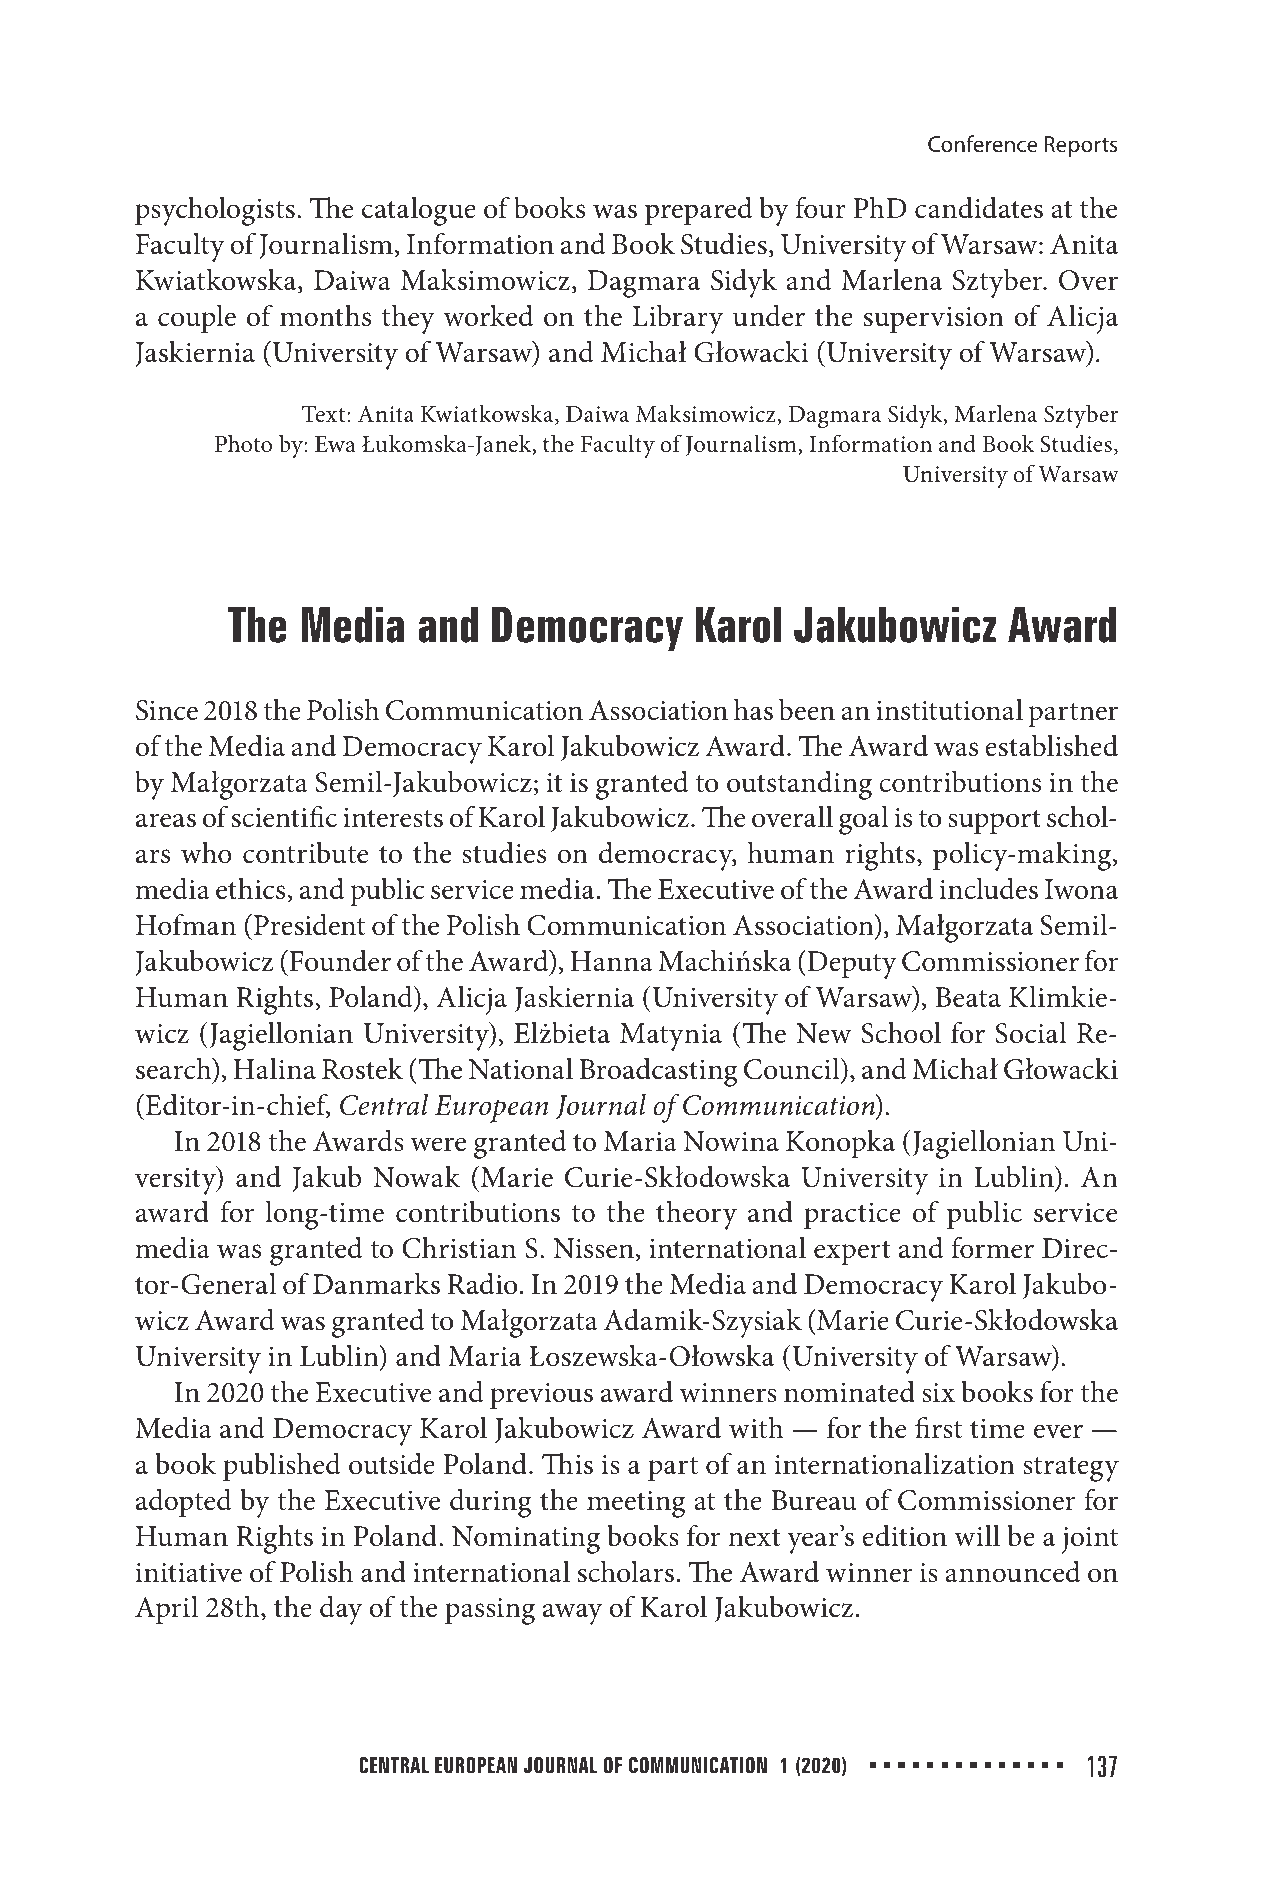  What do you see at coordinates (658, 1072) in the screenshot?
I see `Broadcasting` at bounding box center [658, 1072].
